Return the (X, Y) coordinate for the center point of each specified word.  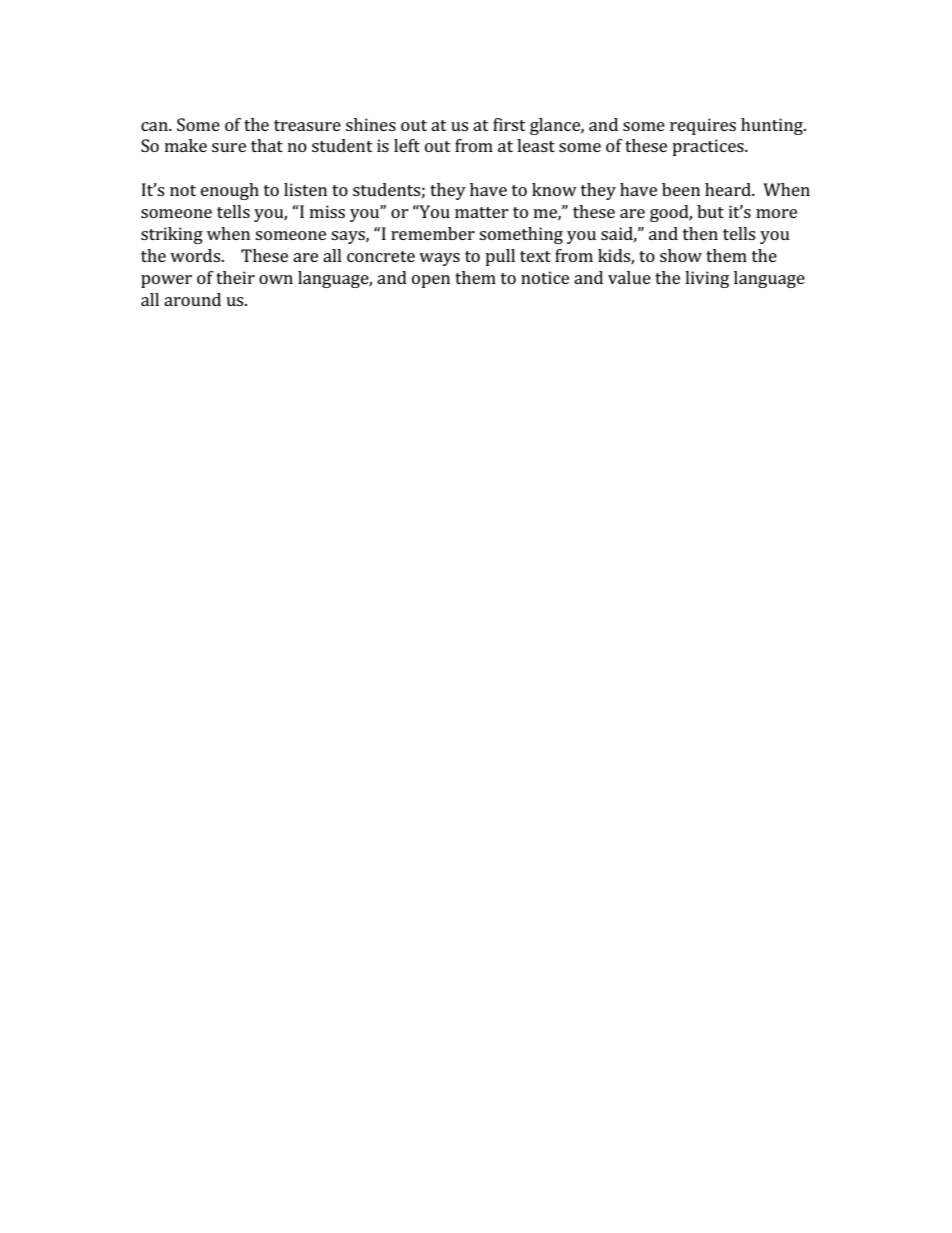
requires (703, 126)
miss (327, 211)
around (192, 299)
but (710, 211)
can (155, 126)
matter (482, 212)
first (509, 124)
